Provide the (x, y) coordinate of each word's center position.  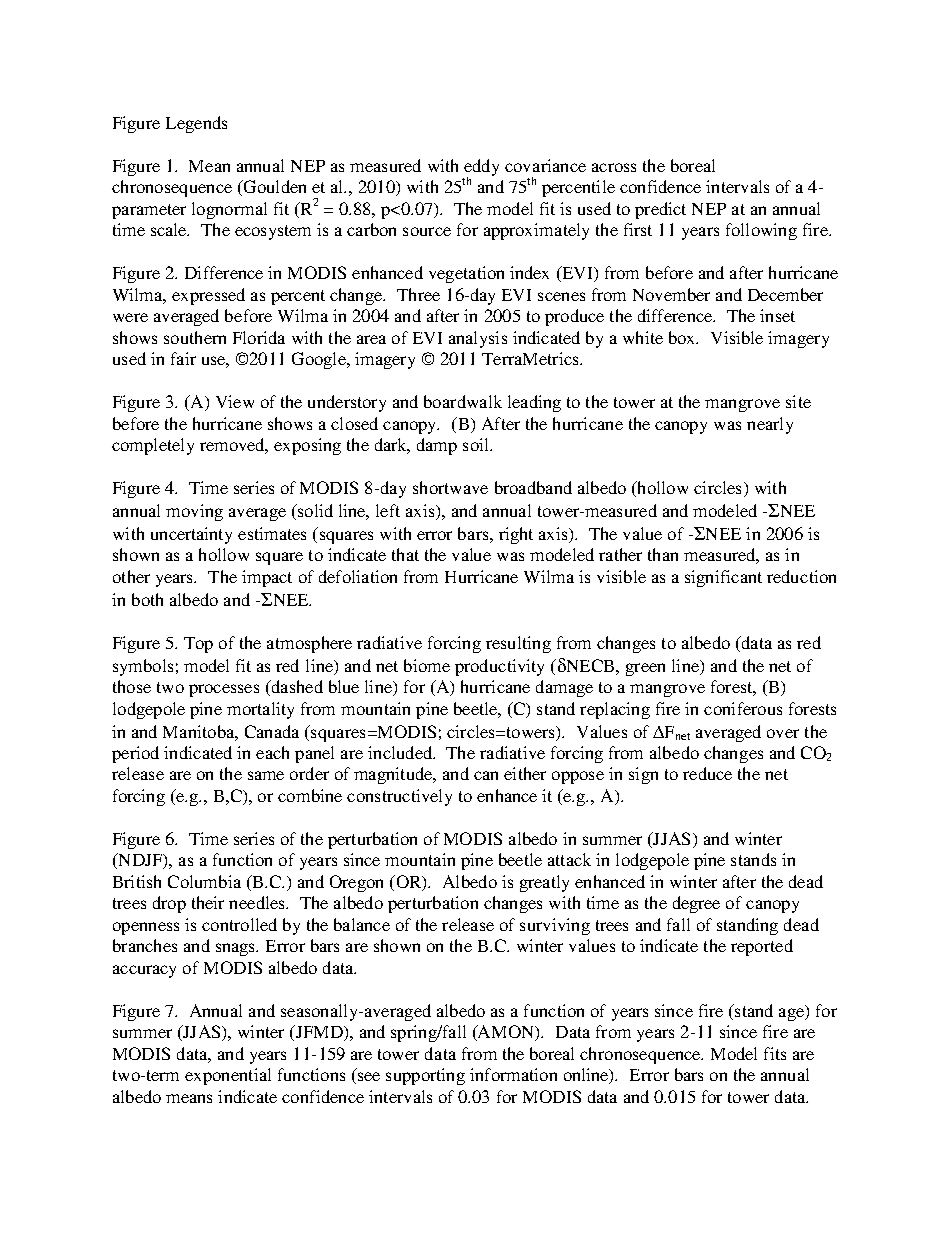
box (683, 337)
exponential (228, 1076)
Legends (196, 124)
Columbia (204, 881)
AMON (506, 1033)
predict (660, 210)
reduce (707, 773)
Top (198, 645)
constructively (399, 797)
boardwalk (463, 401)
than (663, 554)
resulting (518, 644)
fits (775, 1053)
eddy (481, 168)
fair (183, 358)
